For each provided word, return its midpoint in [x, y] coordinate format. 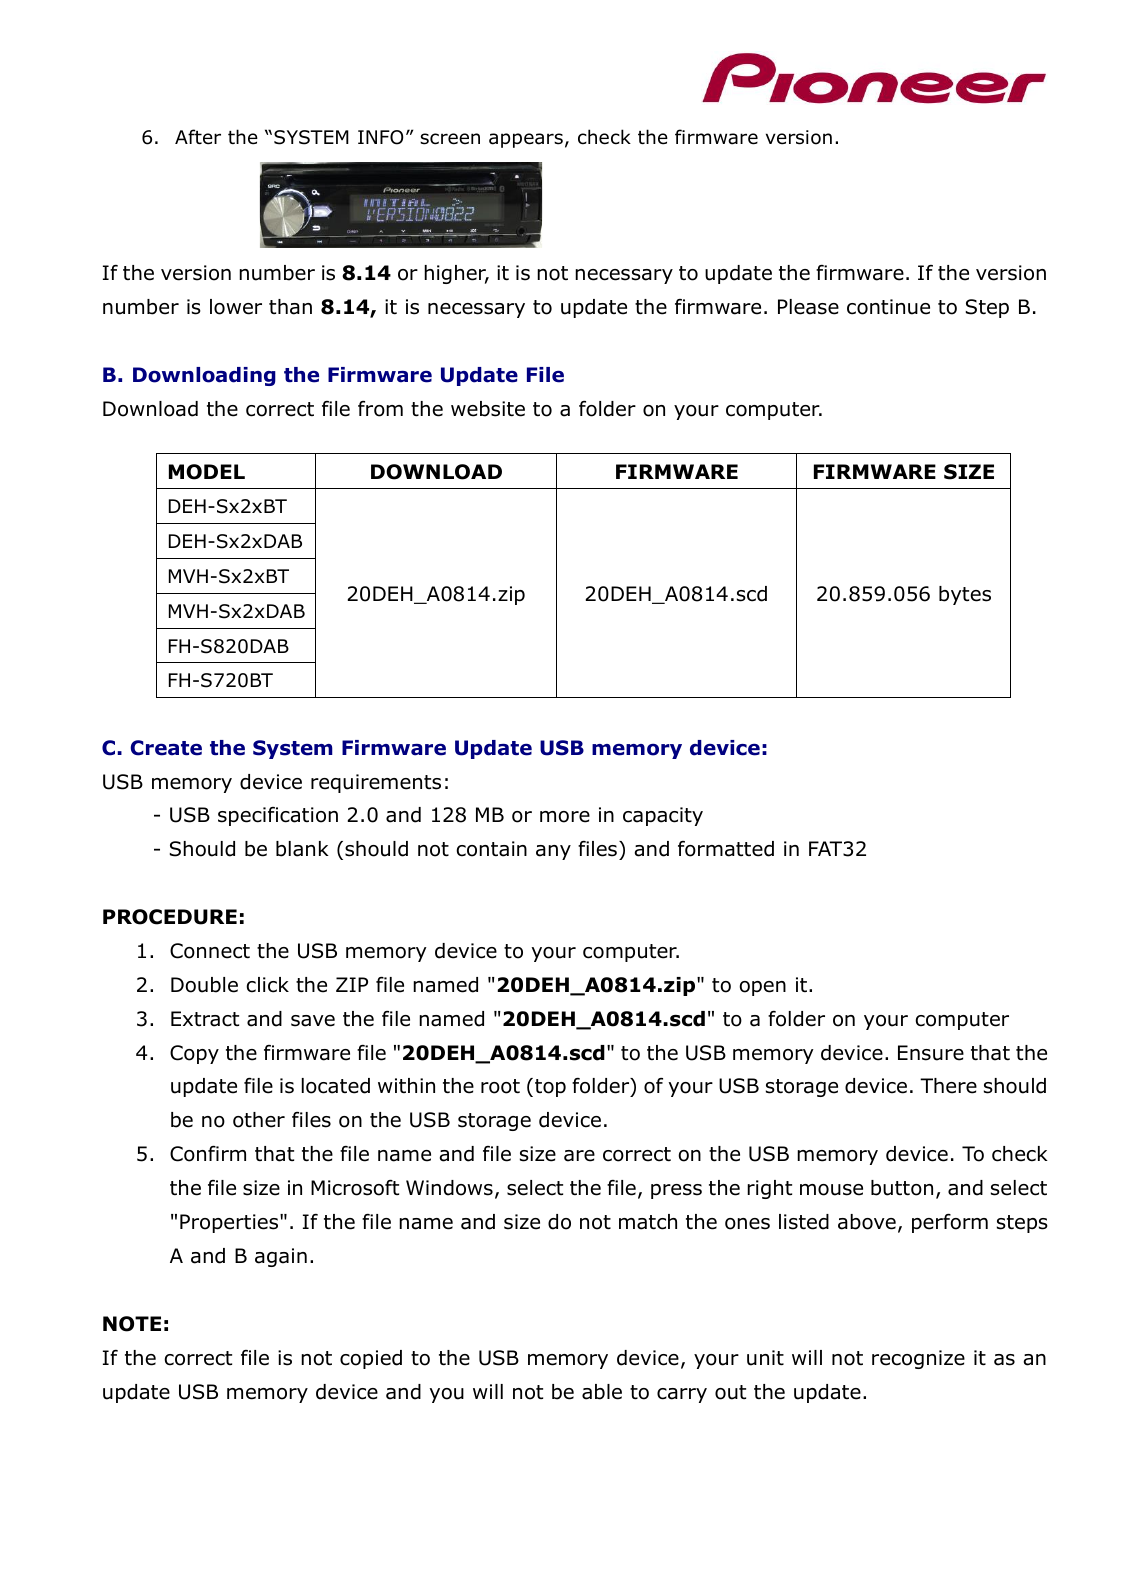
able [602, 1392]
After [198, 137]
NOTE [132, 1324]
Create [166, 748]
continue [888, 307]
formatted [726, 849]
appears [526, 140]
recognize [918, 1359]
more [565, 817]
